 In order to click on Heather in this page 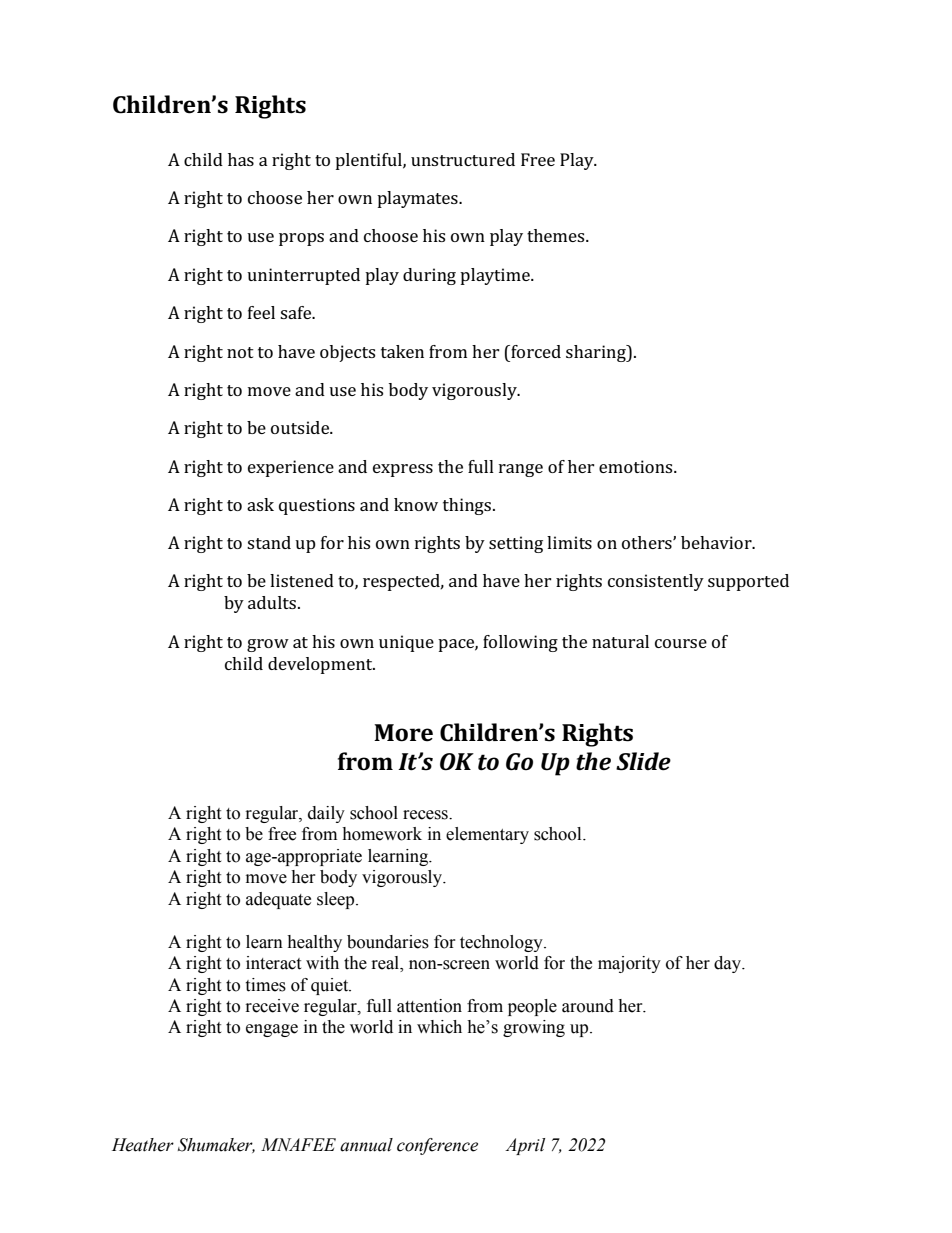, I will do `click(143, 1145)`.
